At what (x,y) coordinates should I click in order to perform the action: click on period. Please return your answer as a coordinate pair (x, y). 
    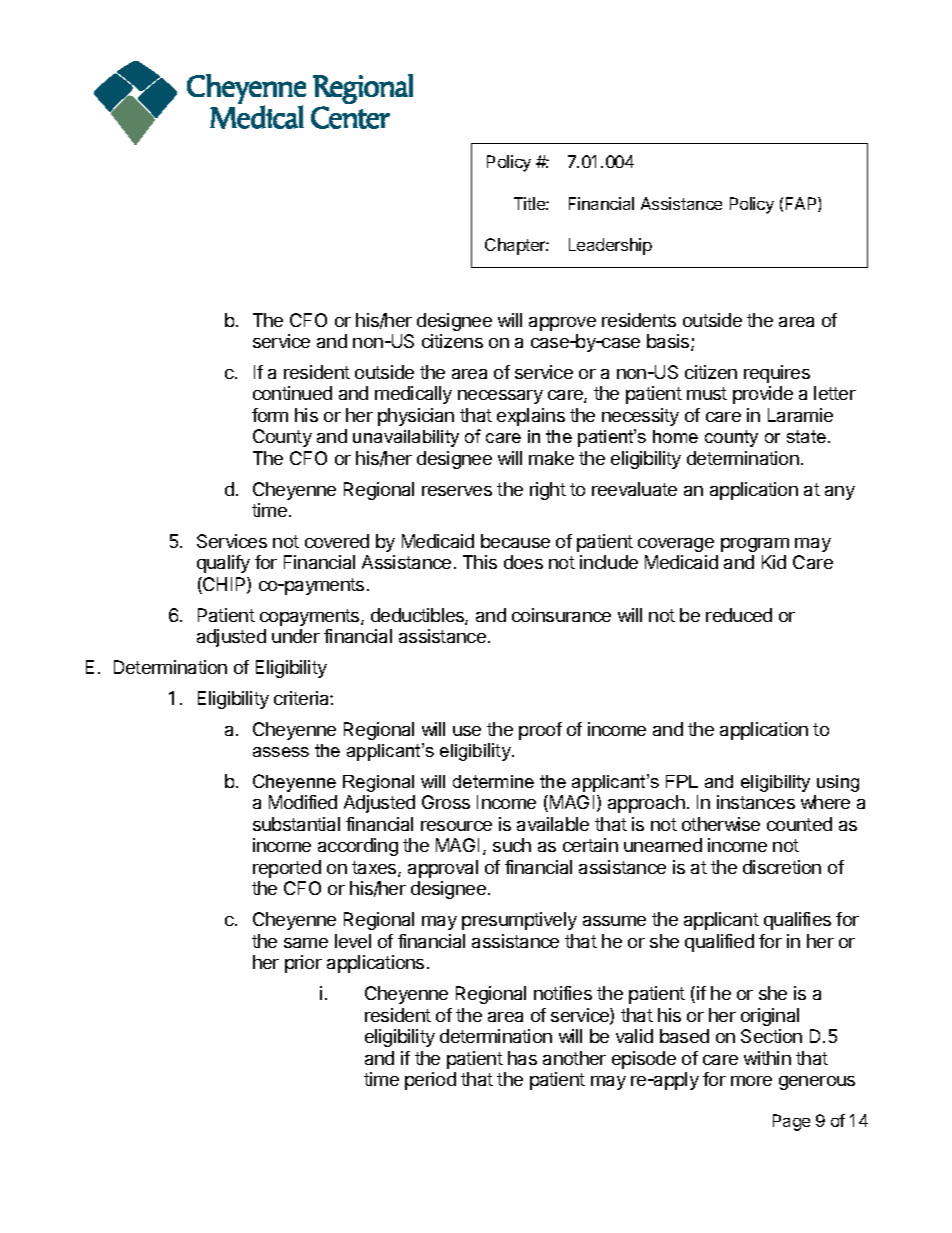
    Looking at the image, I should click on (430, 1081).
